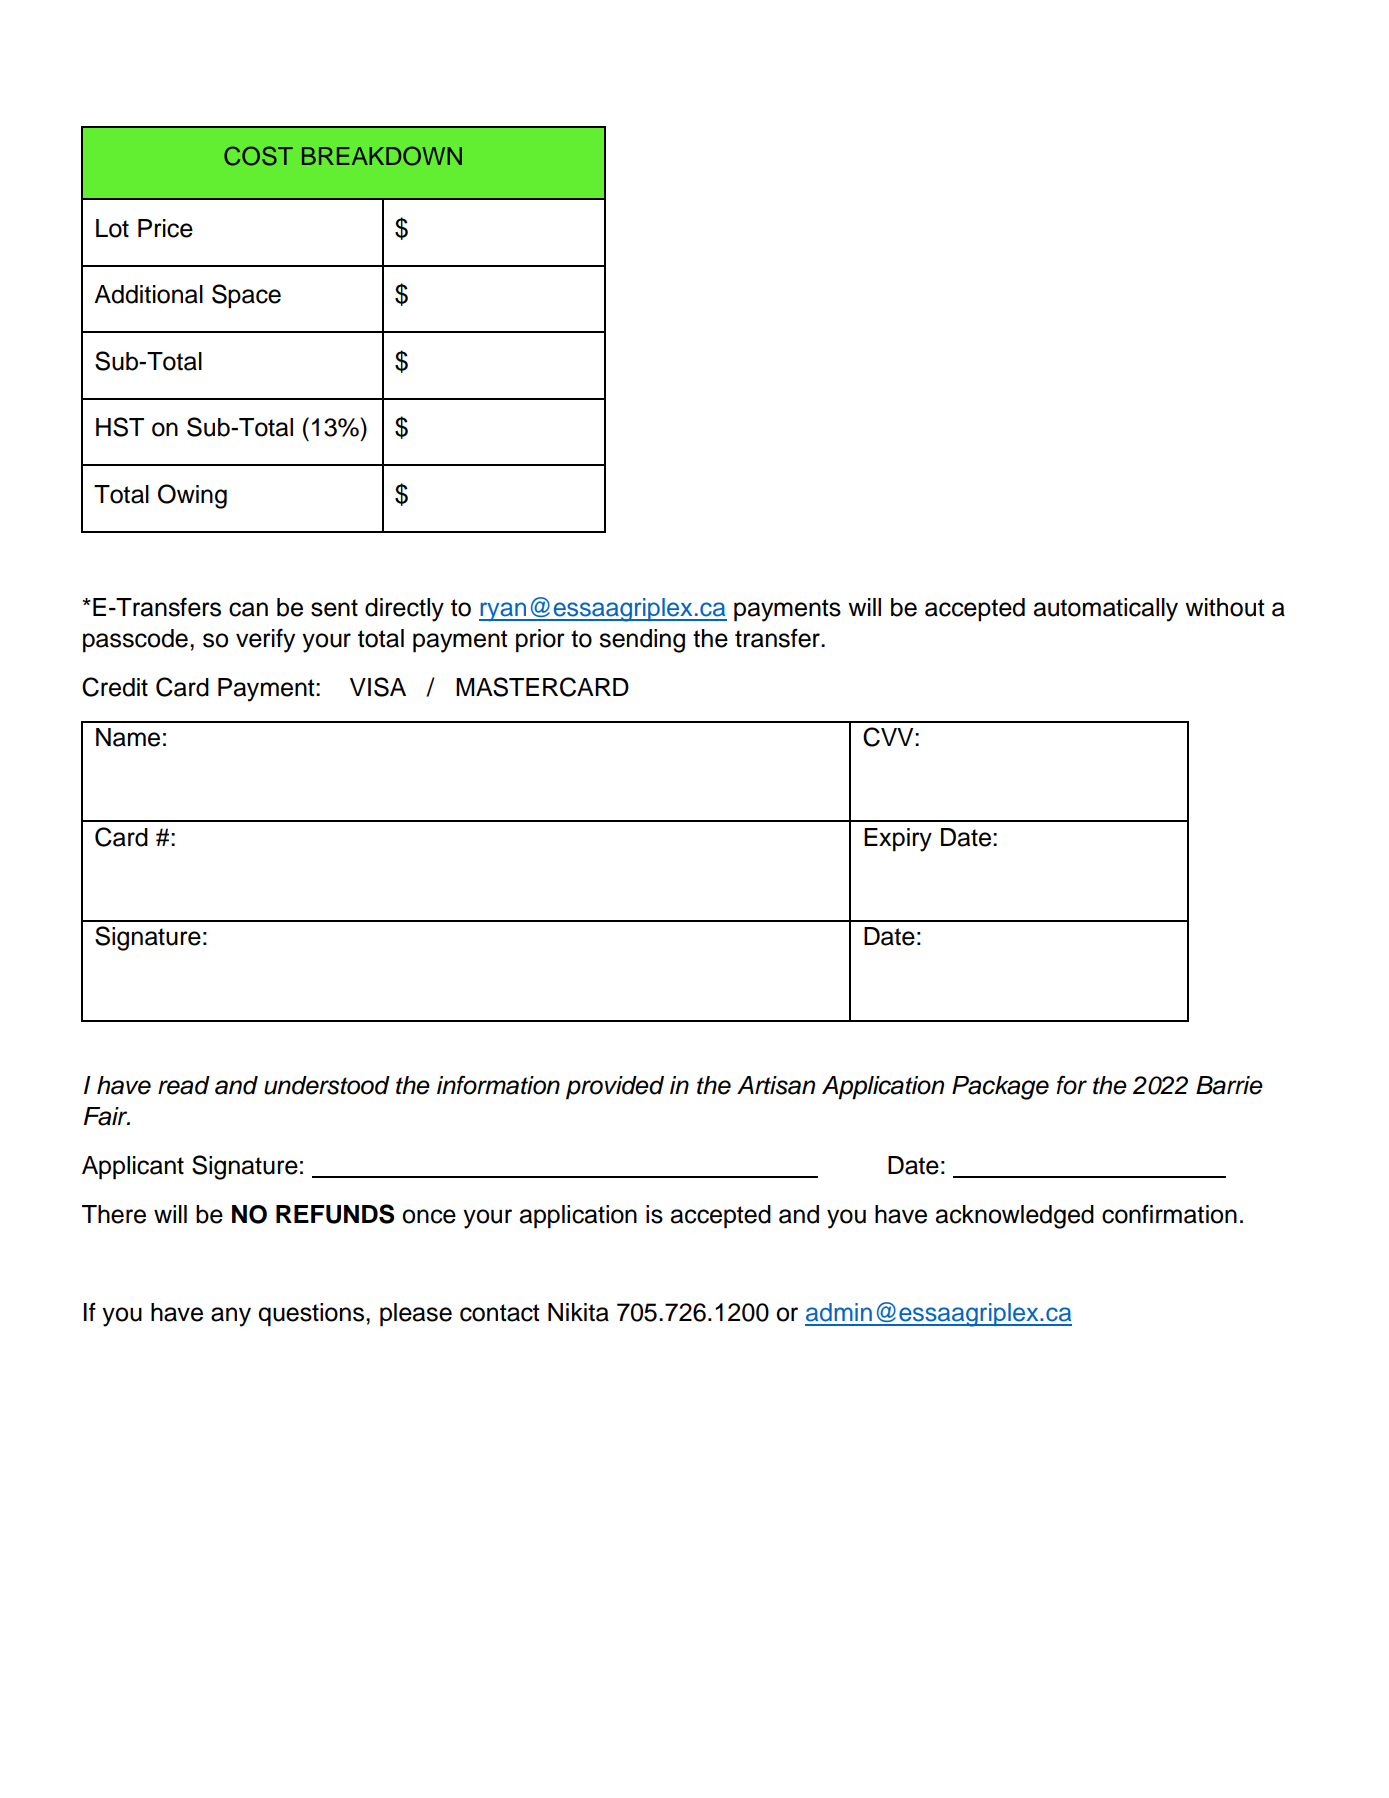  What do you see at coordinates (258, 156) in the screenshot?
I see `COST` at bounding box center [258, 156].
